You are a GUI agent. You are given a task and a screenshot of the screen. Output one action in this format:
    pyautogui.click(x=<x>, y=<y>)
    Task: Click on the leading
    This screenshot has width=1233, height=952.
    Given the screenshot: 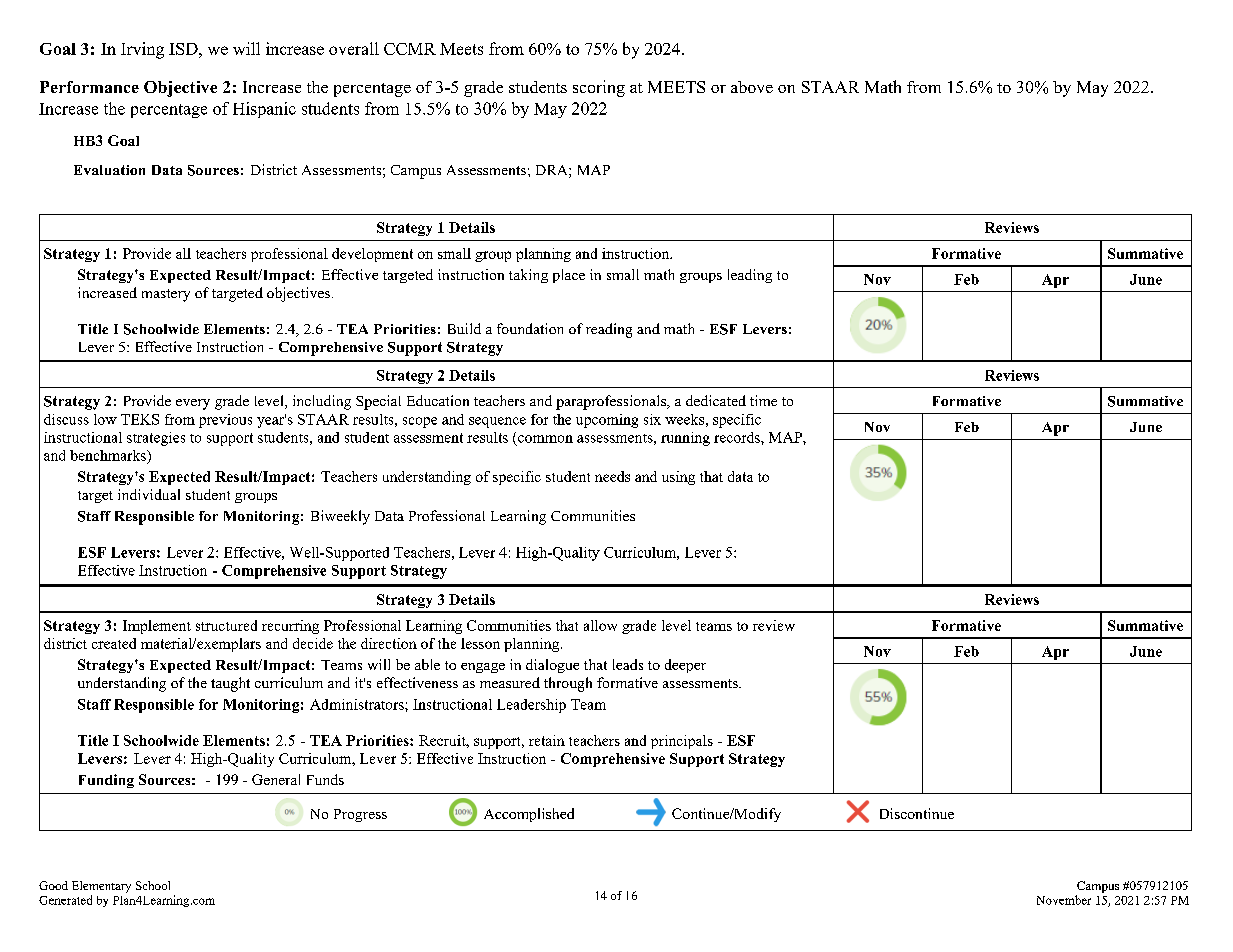 What is the action you would take?
    pyautogui.click(x=750, y=276)
